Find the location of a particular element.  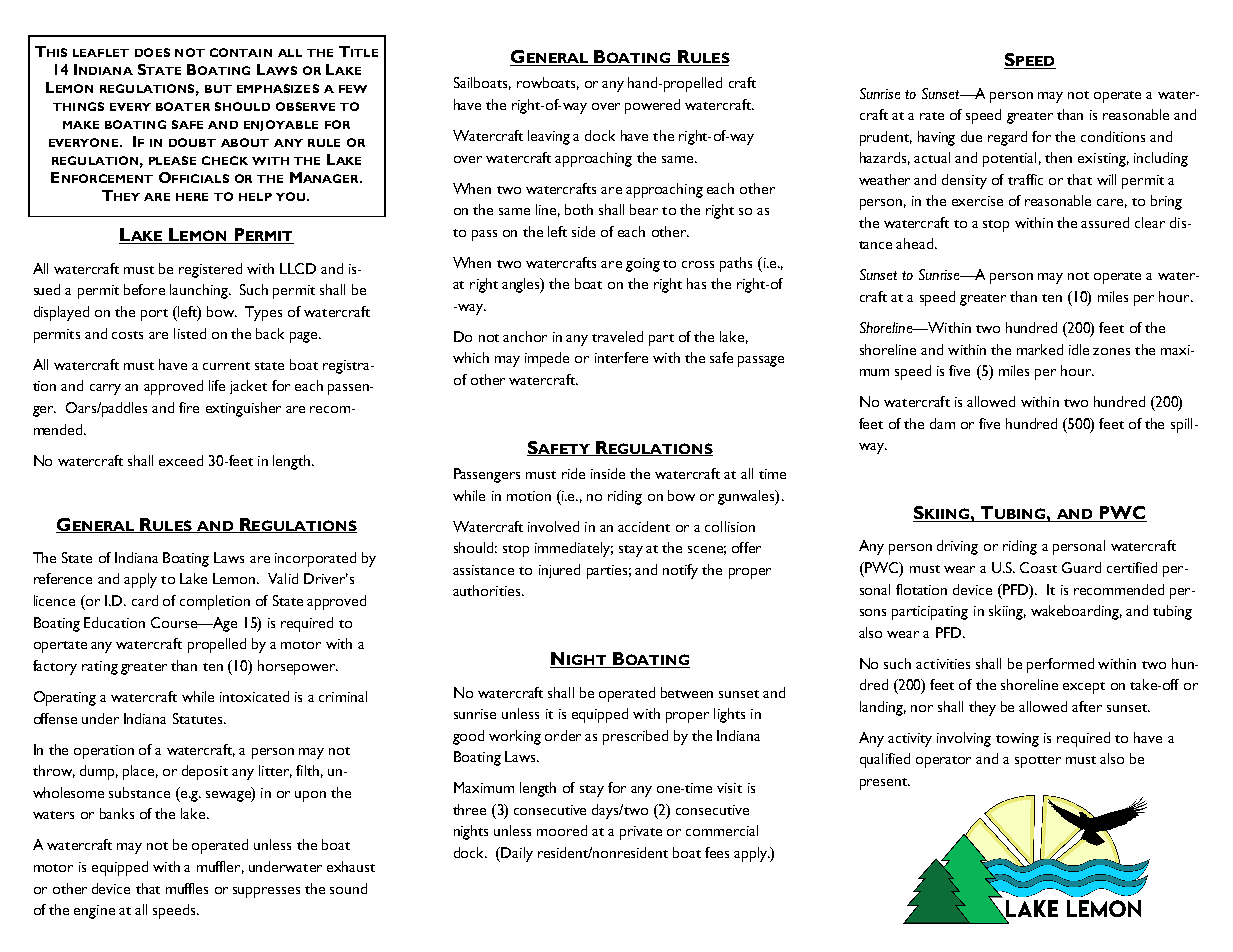

regard is located at coordinates (1007, 138).
